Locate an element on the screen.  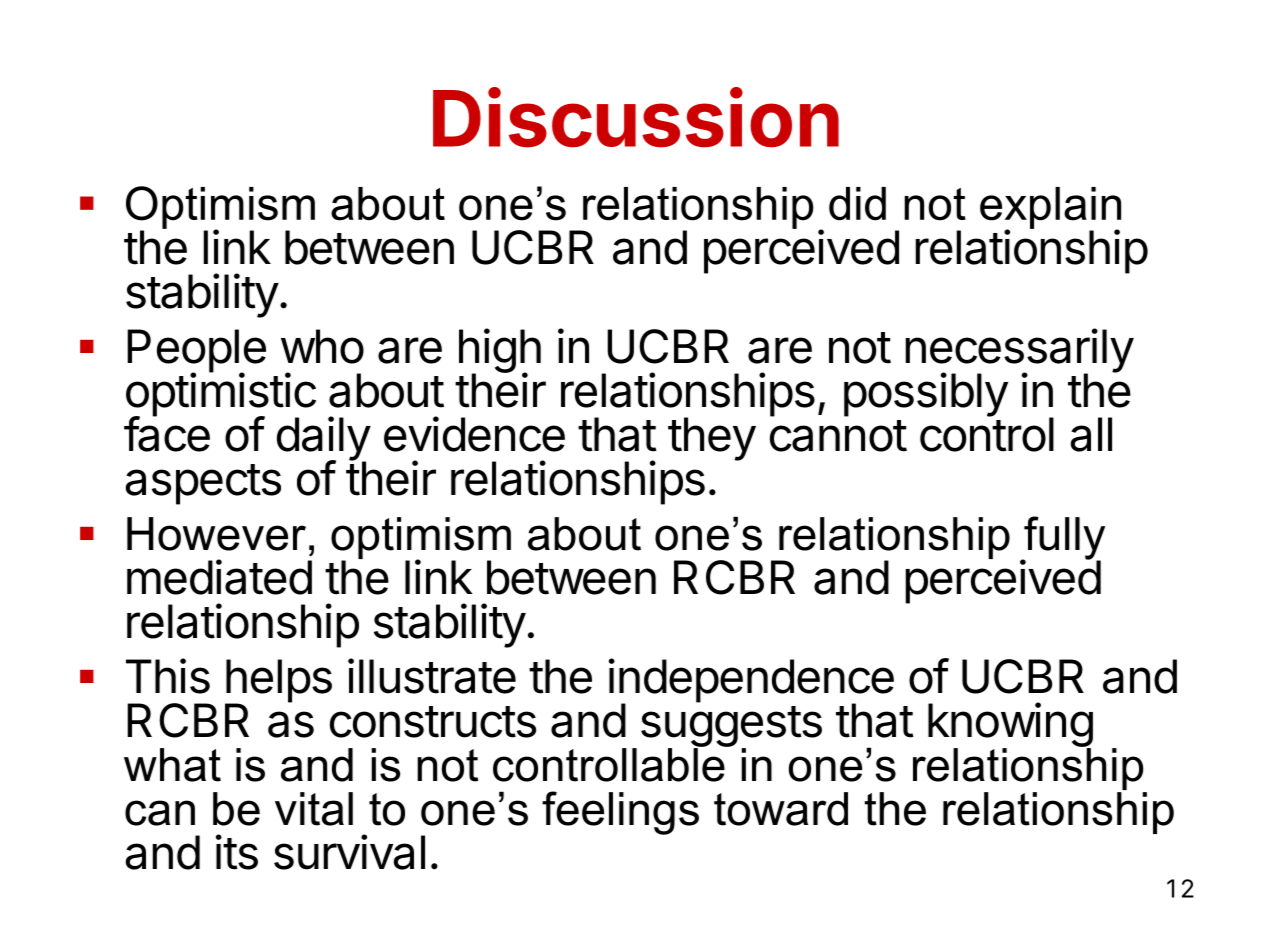
fully is located at coordinates (1063, 539).
